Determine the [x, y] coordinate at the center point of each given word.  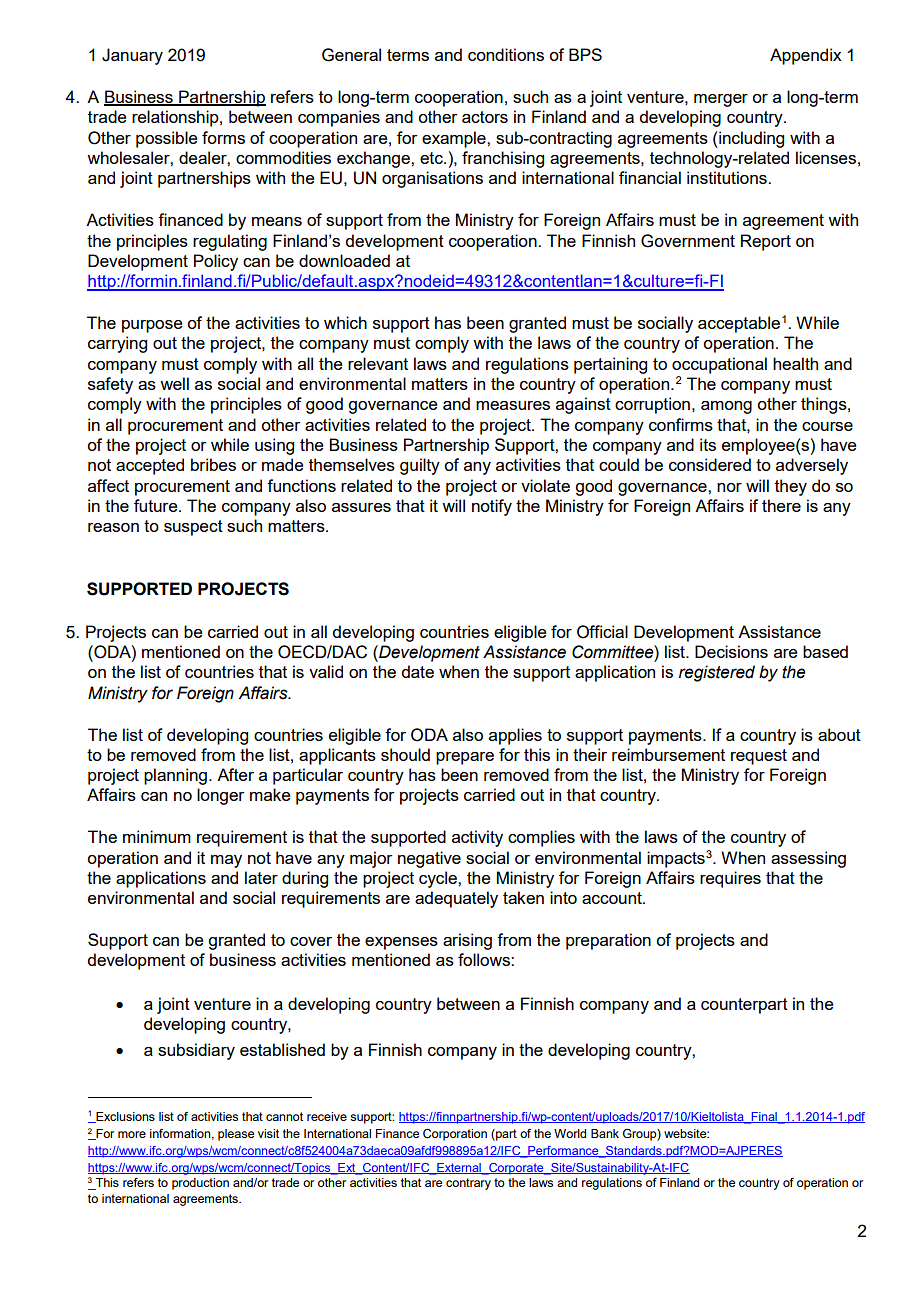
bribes [213, 464]
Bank [605, 1133]
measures [513, 405]
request [759, 757]
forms [223, 137]
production [200, 1184]
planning [175, 776]
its [708, 444]
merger [721, 100]
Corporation [455, 1135]
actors [485, 117]
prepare [465, 758]
